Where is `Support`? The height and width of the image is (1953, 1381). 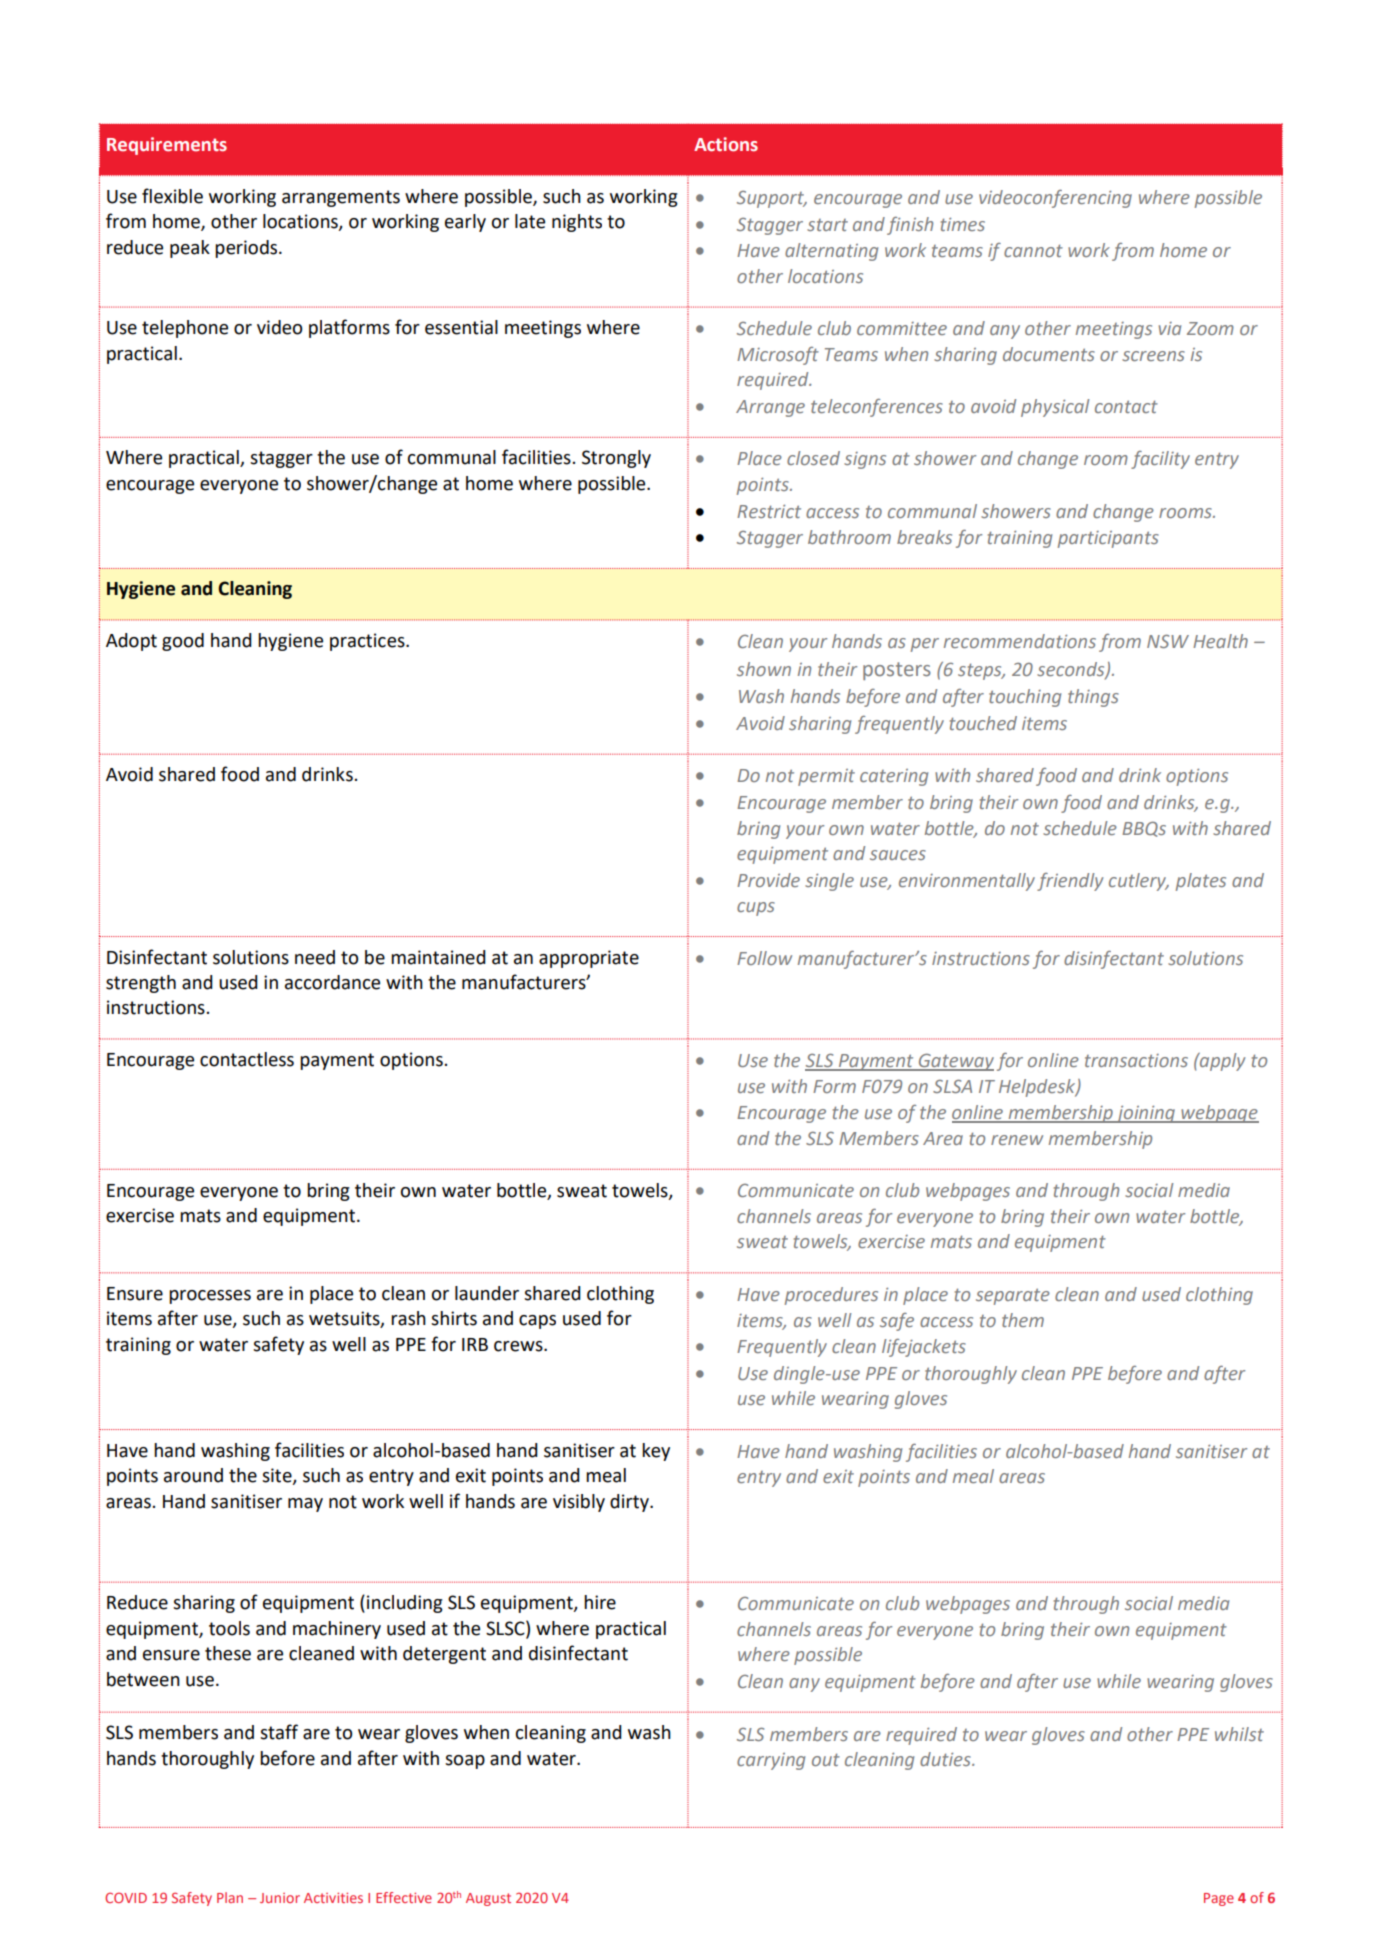
Support is located at coordinates (771, 199).
